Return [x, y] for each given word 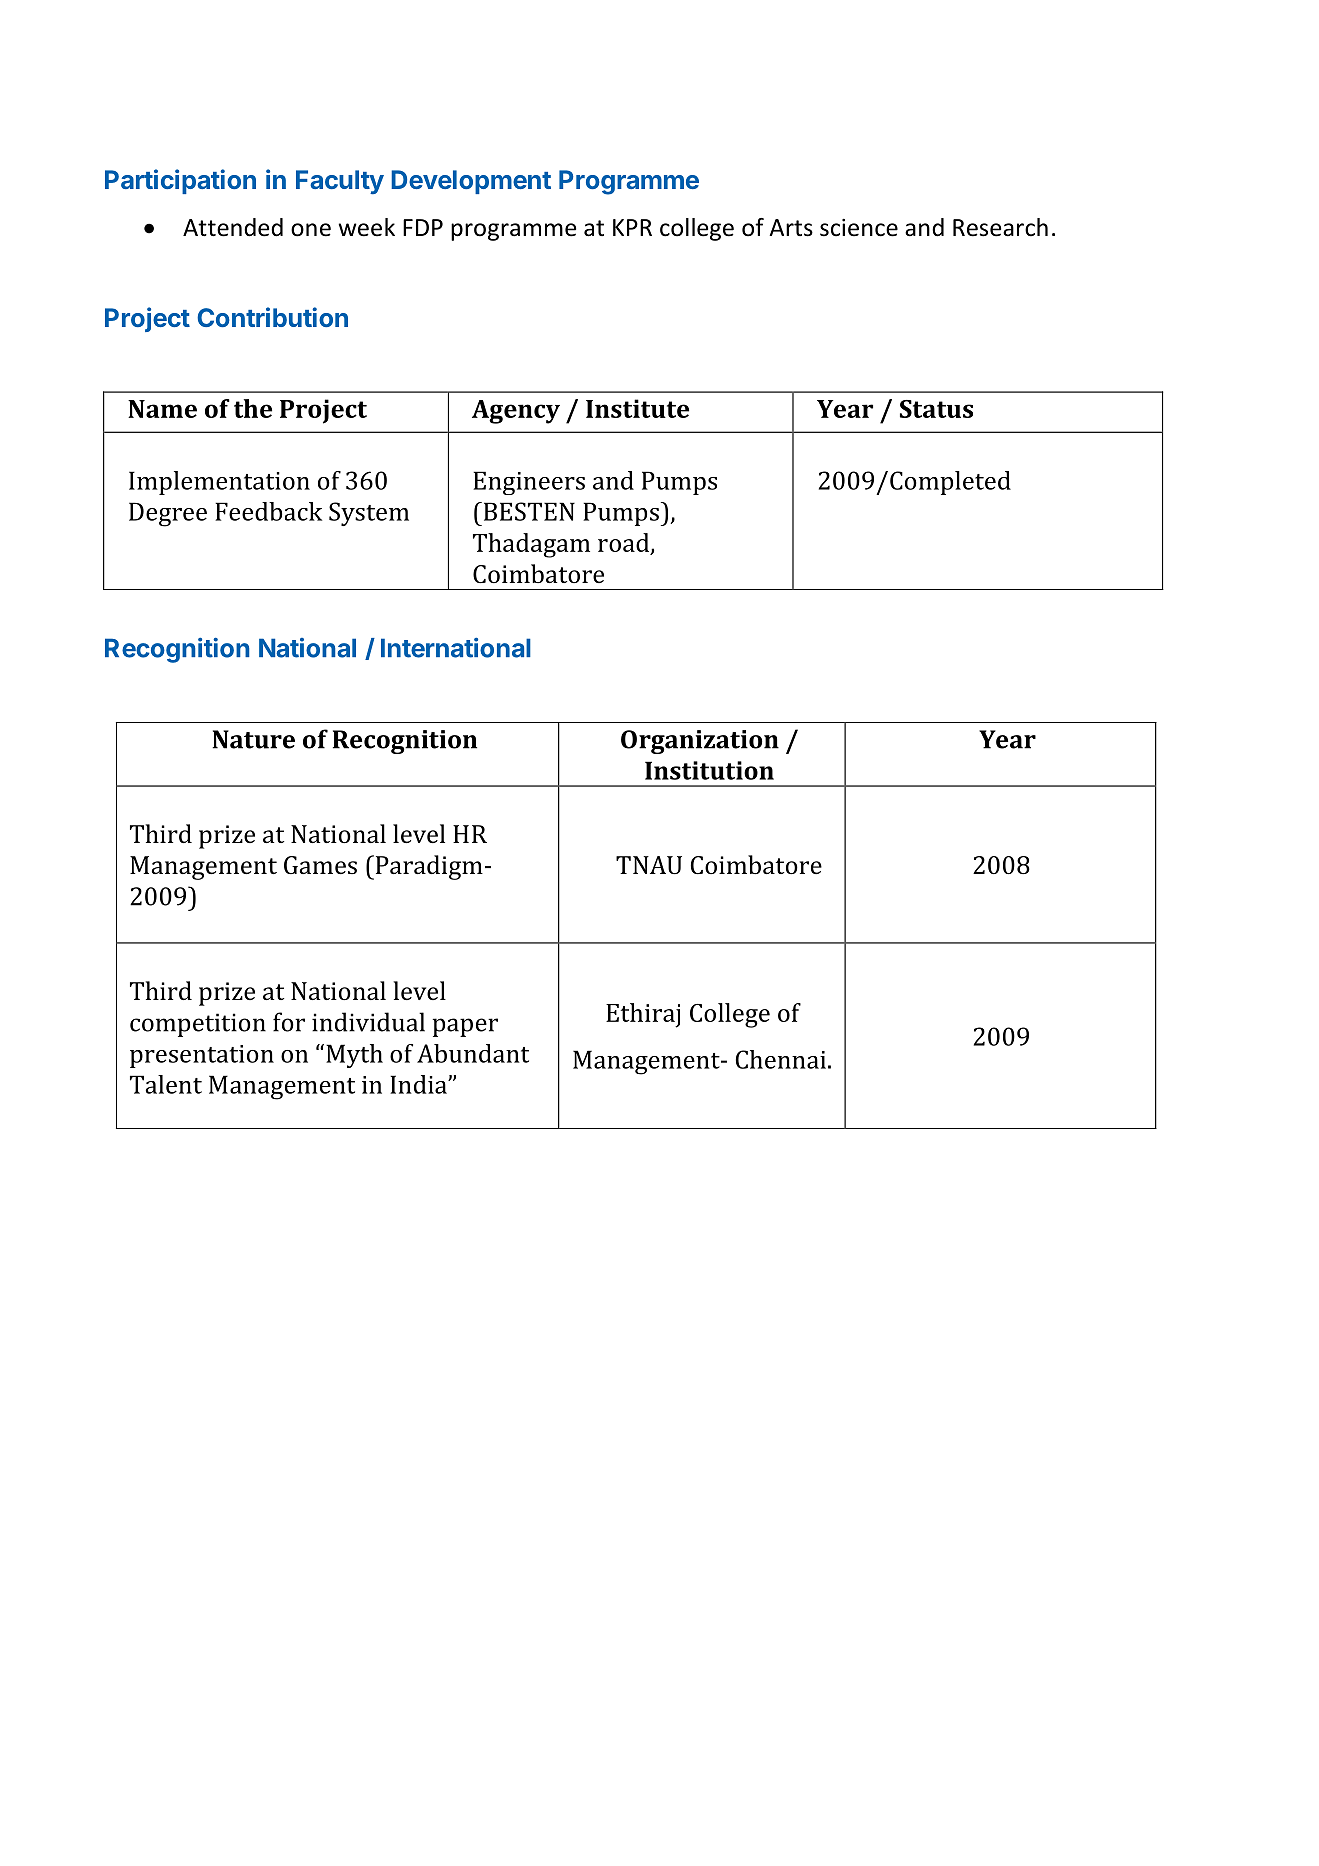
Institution [709, 770]
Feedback [268, 511]
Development [471, 182]
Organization [700, 742]
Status [936, 409]
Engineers [529, 483]
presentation [202, 1056]
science [859, 228]
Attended [233, 227]
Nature [253, 739]
